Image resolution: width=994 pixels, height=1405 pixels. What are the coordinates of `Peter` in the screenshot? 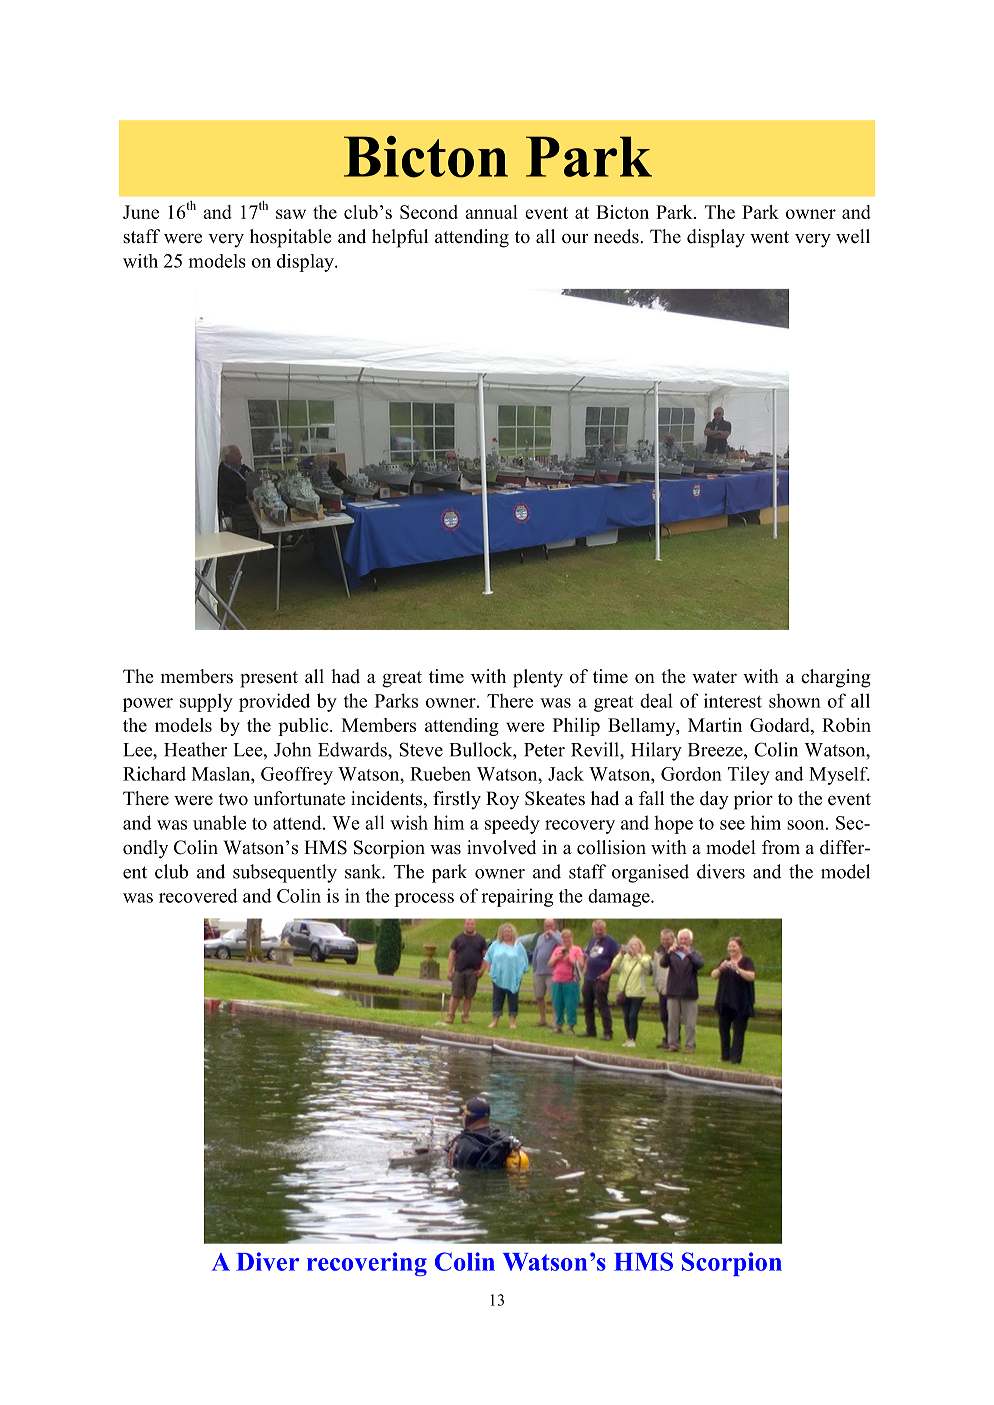 It's located at (544, 750).
